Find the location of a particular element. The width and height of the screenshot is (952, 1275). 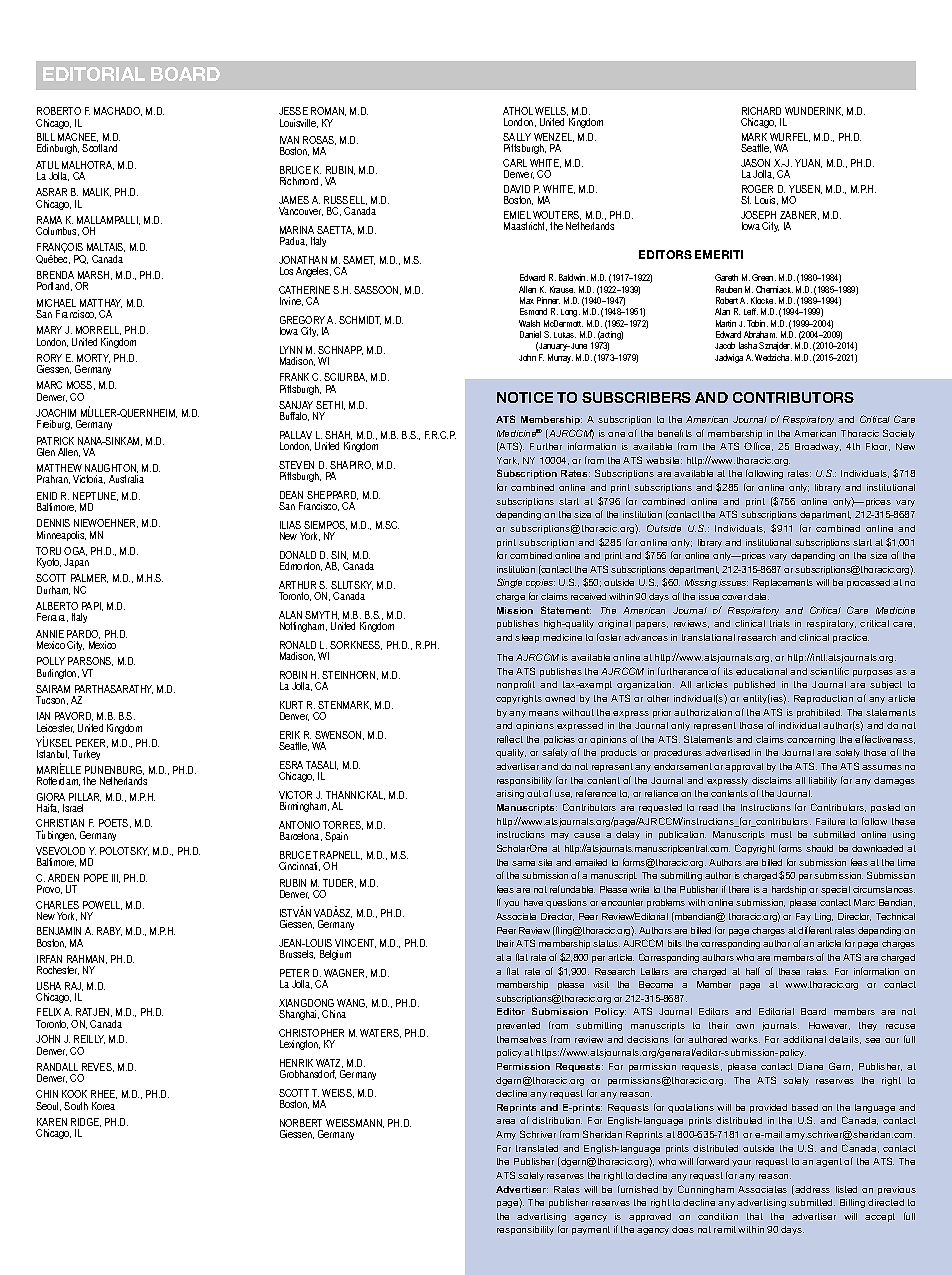

Scotland is located at coordinates (99, 148).
